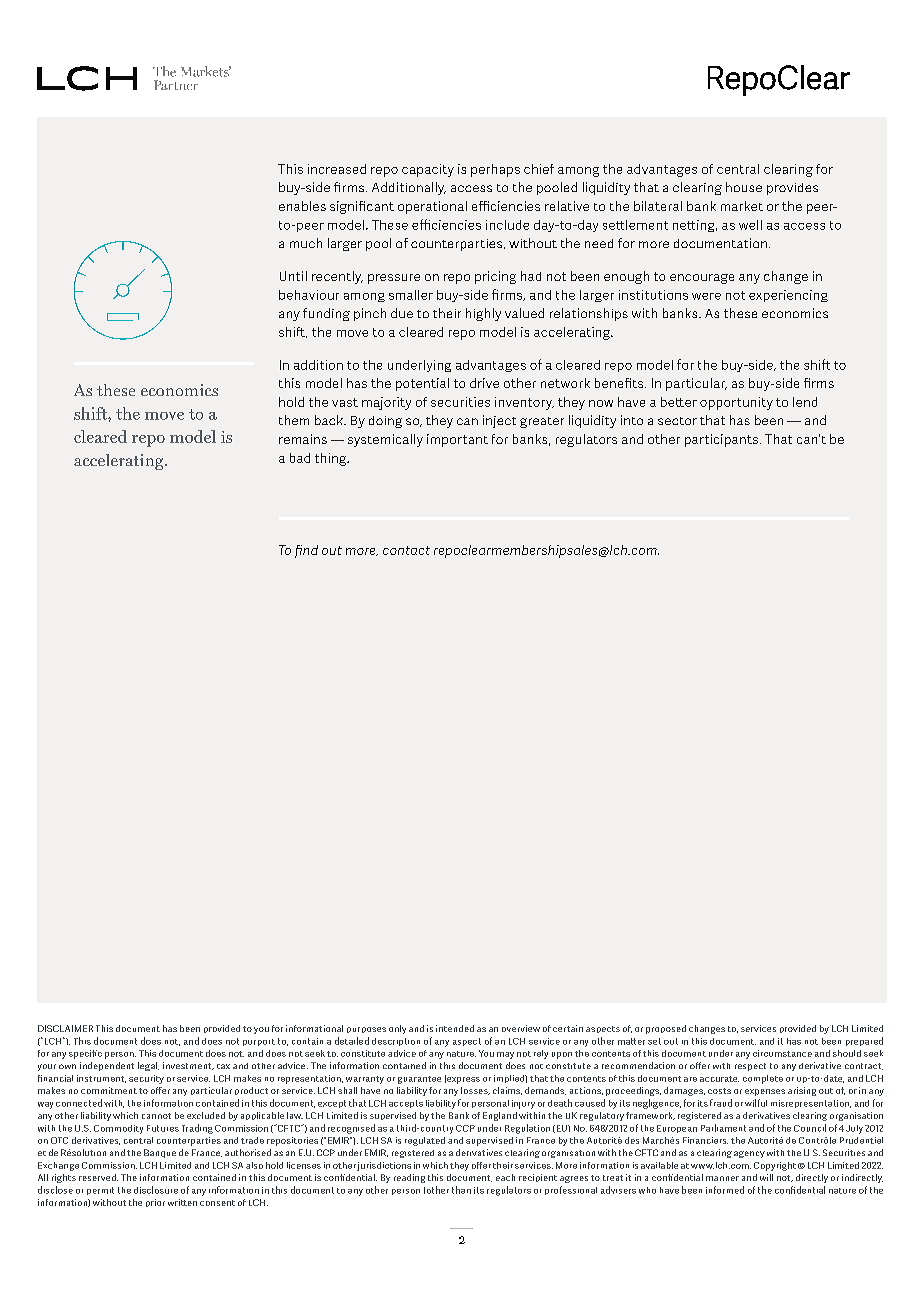 The width and height of the screenshot is (924, 1308). Describe the element at coordinates (406, 550) in the screenshot. I see `contact` at that location.
